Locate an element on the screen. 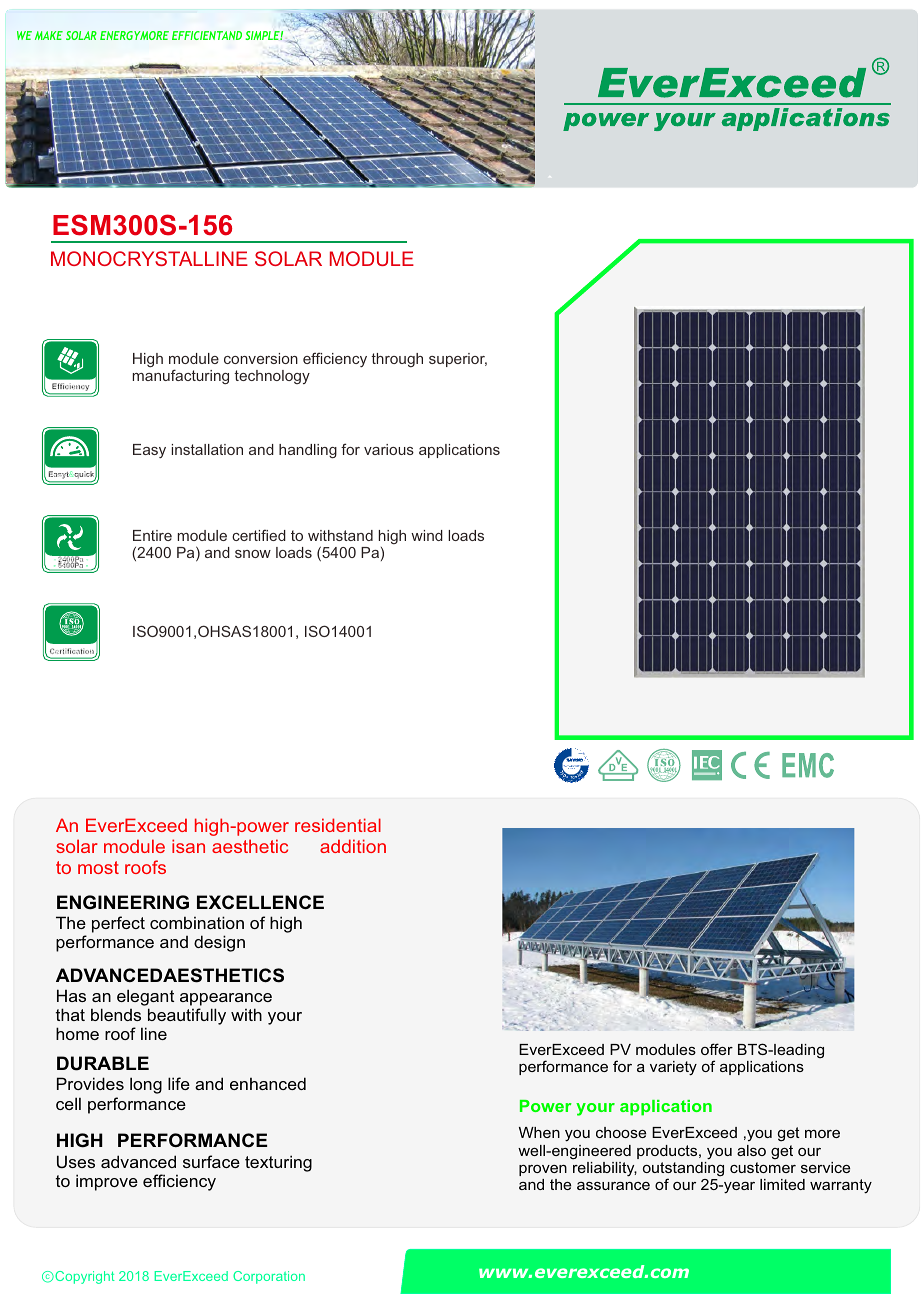 The height and width of the screenshot is (1308, 924). through is located at coordinates (397, 360).
